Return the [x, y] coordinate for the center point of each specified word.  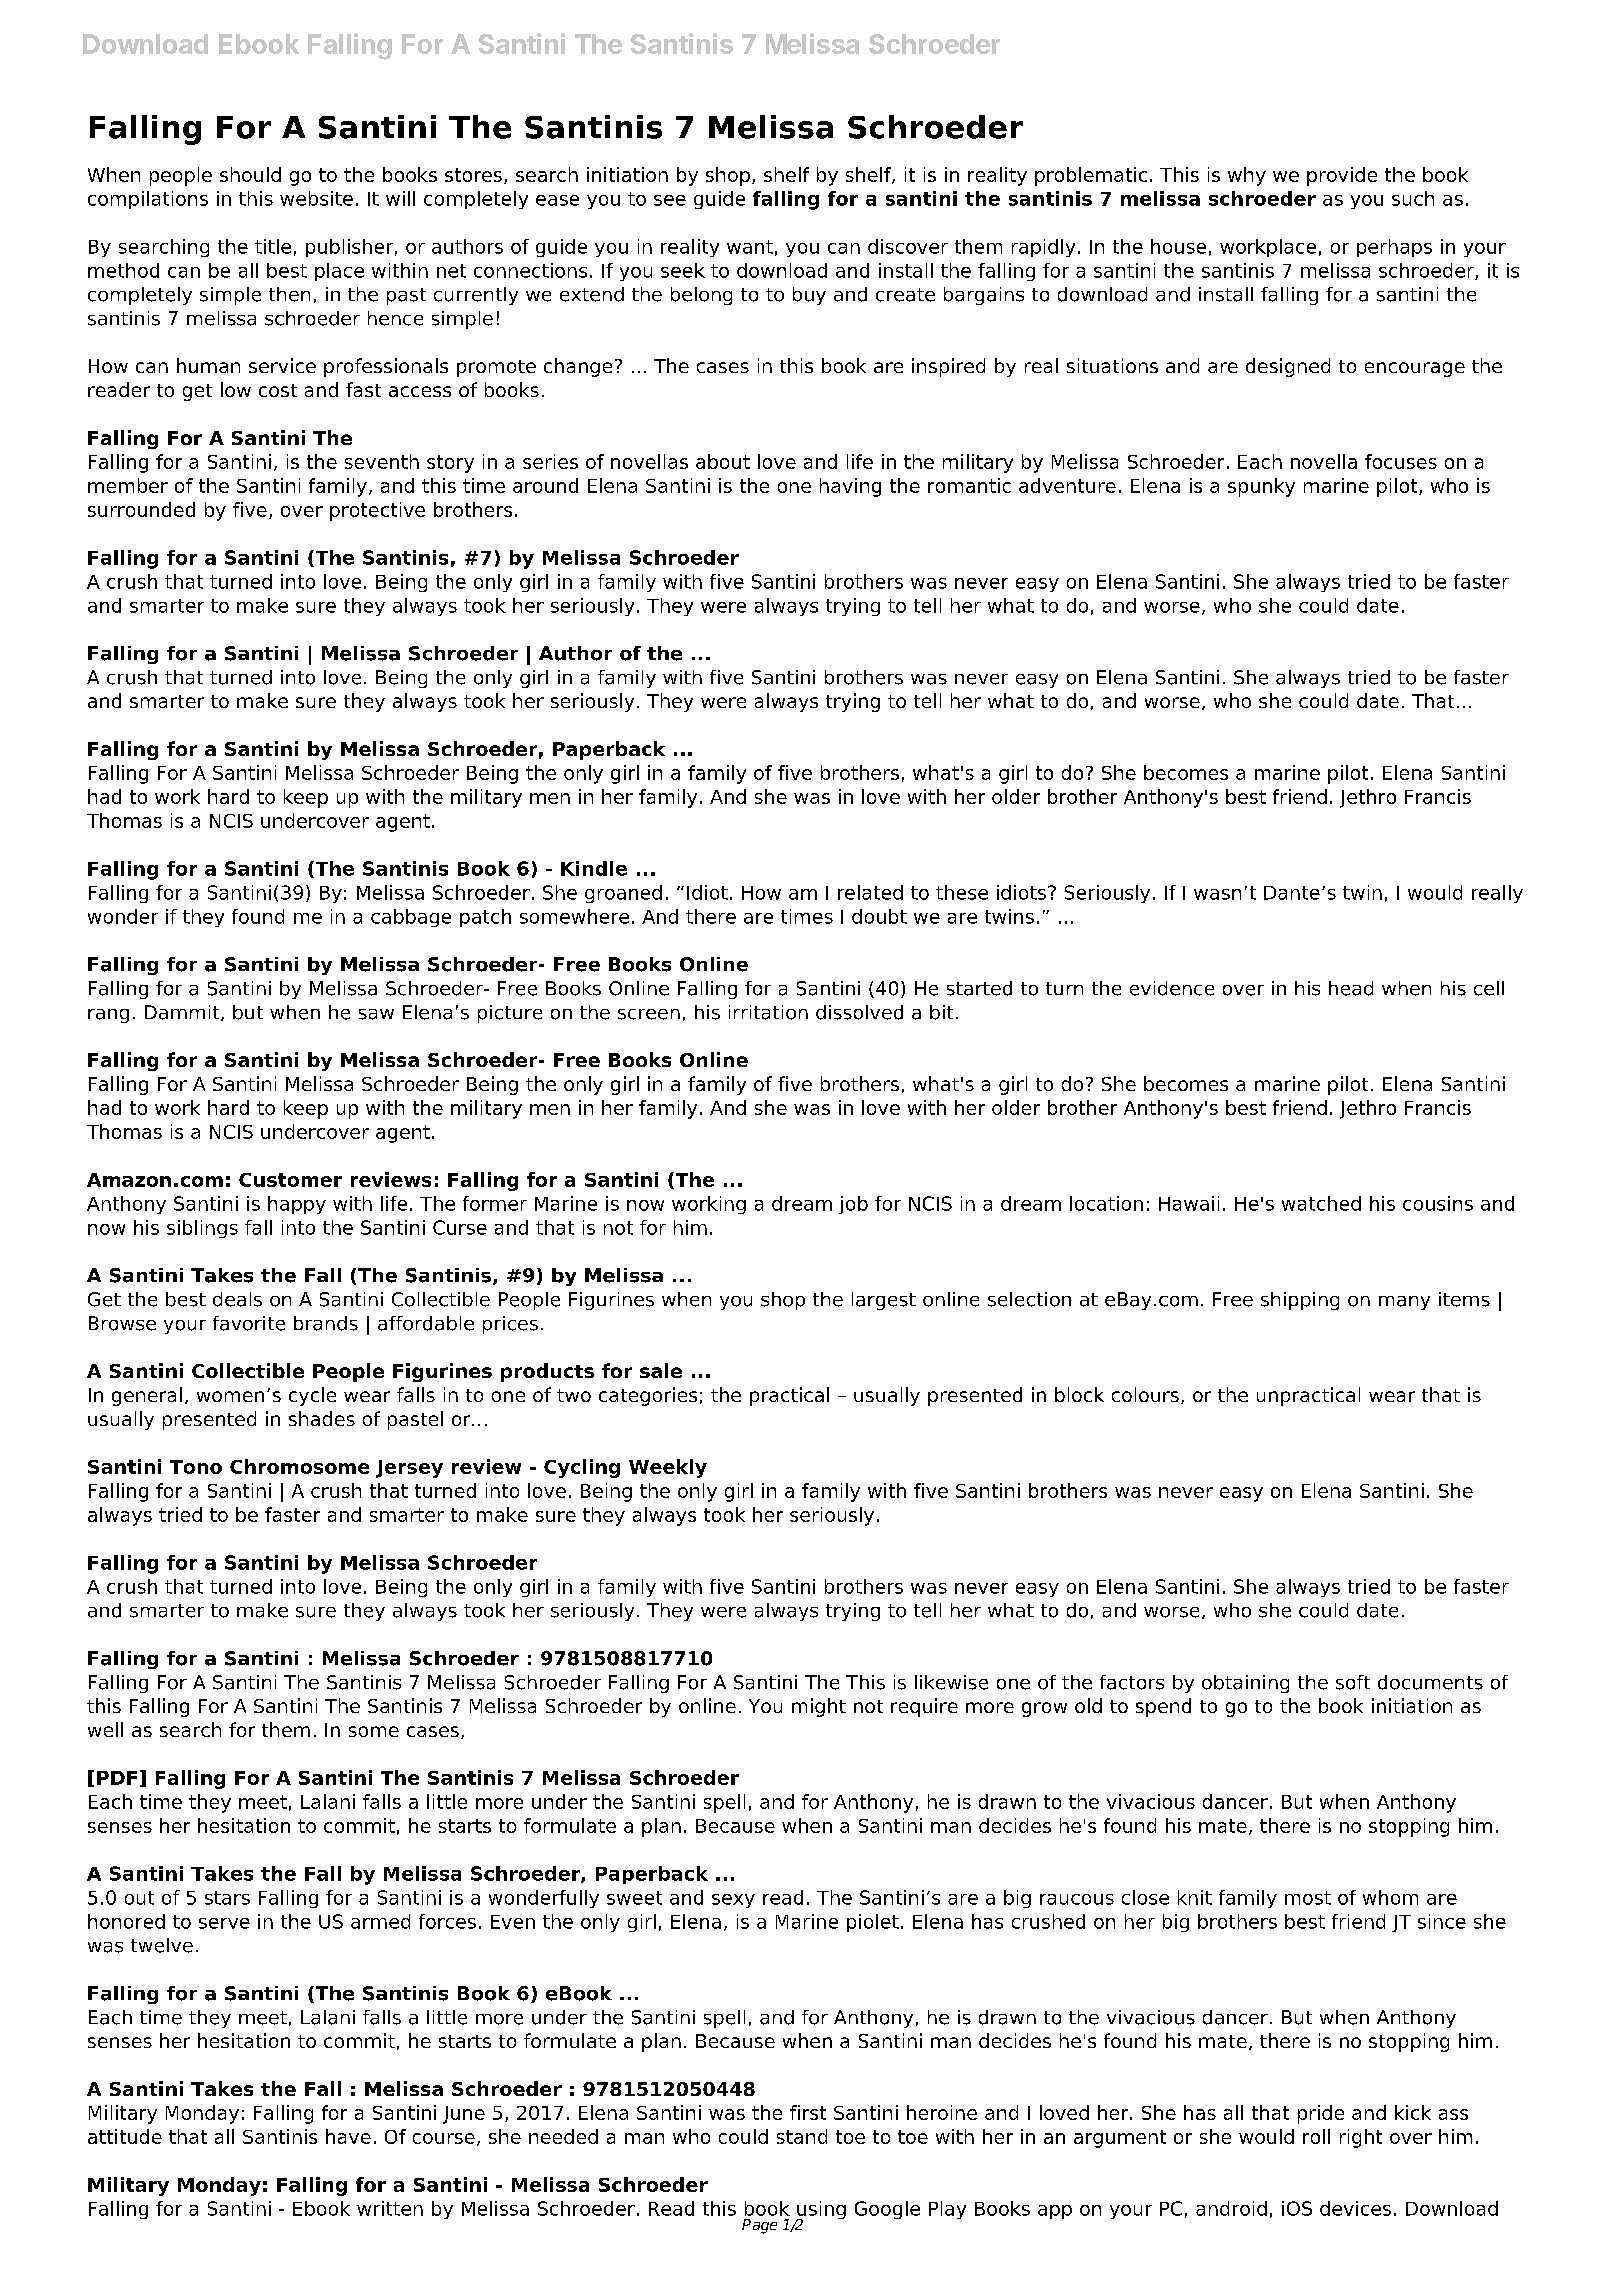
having [850, 487]
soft [1353, 1682]
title [273, 246]
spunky [1261, 487]
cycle [312, 1396]
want [750, 247]
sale [661, 1370]
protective [377, 511]
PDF [117, 1778]
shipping [1300, 1301]
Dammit [183, 1013]
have [348, 2136]
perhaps [1394, 248]
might [819, 1707]
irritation [768, 1012]
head [1351, 988]
